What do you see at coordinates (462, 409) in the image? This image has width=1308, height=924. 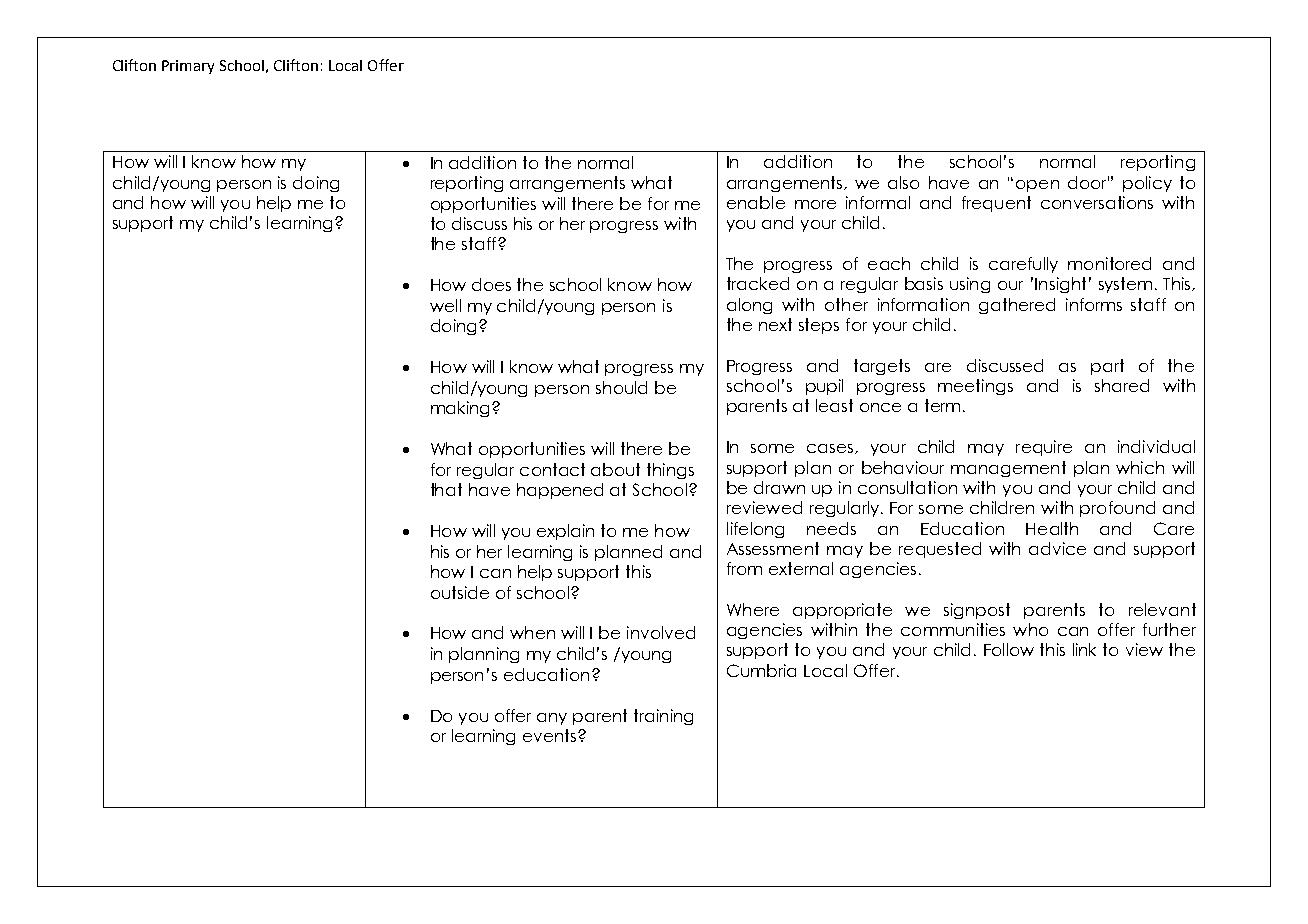 I see `making` at bounding box center [462, 409].
